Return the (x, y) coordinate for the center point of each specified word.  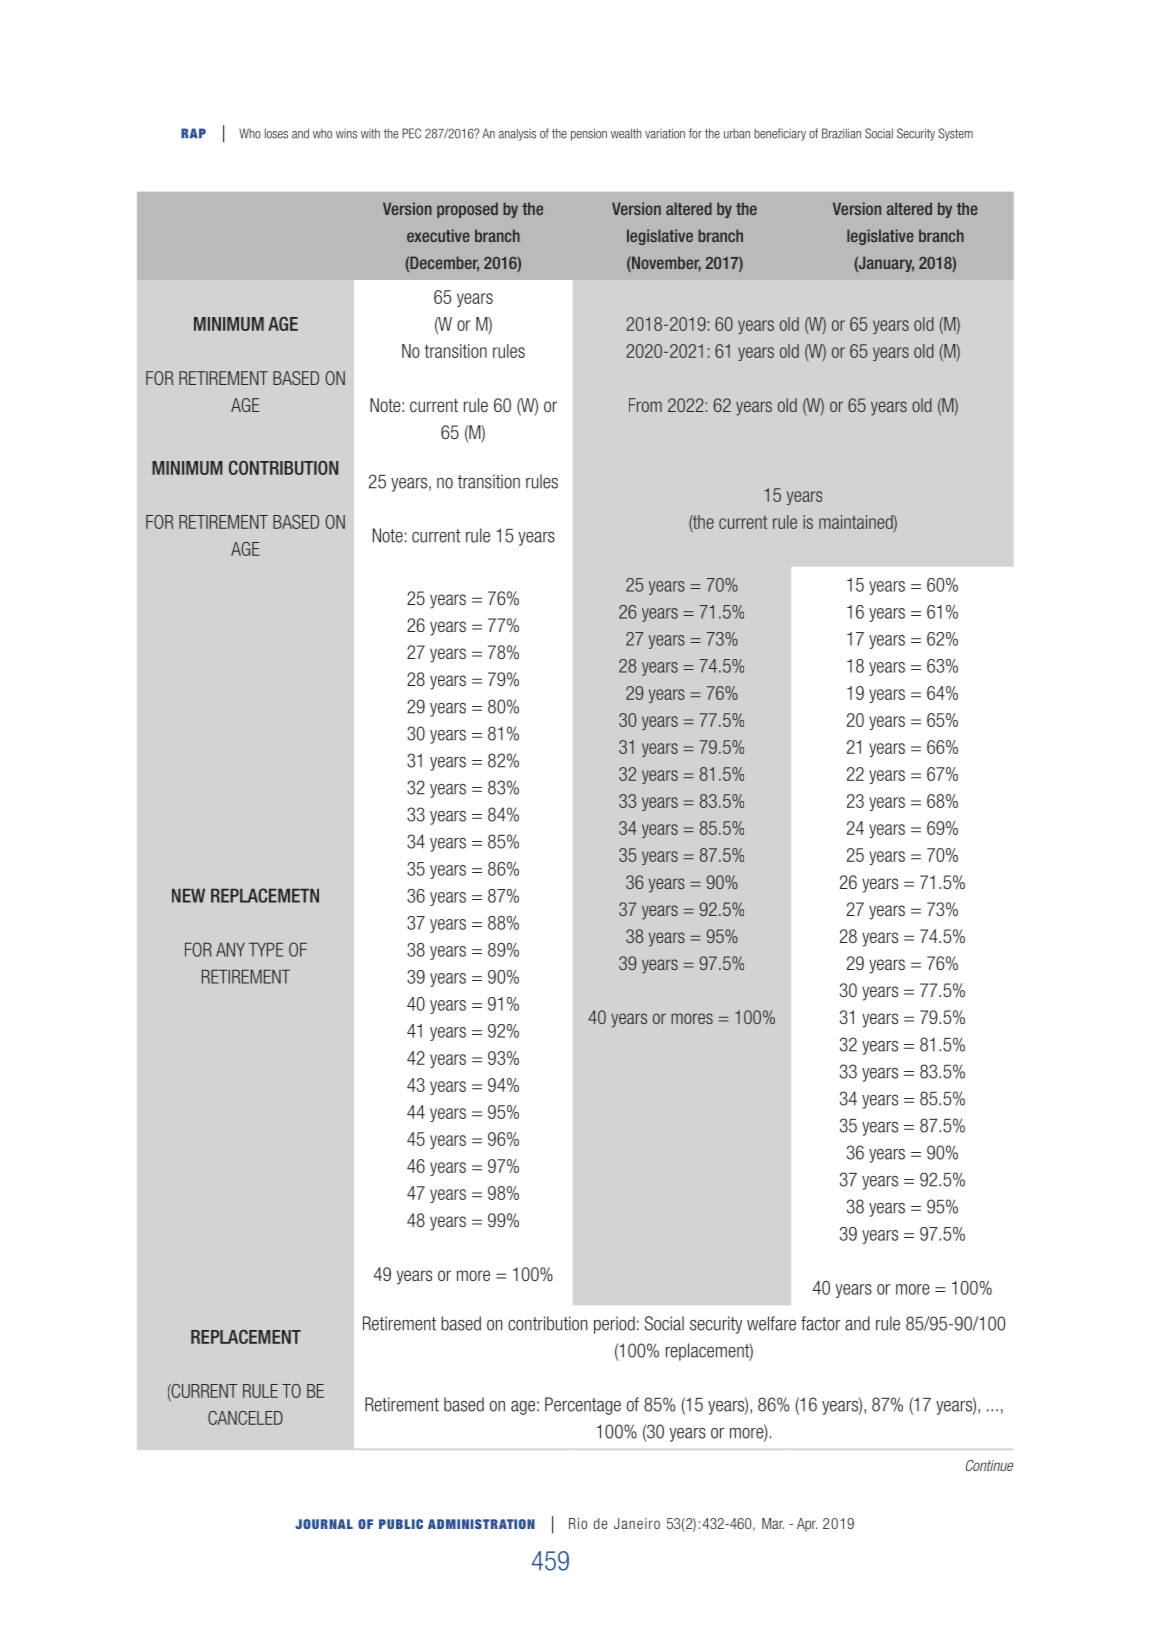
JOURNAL (324, 1524)
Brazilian (841, 133)
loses (276, 133)
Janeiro (637, 1523)
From (645, 405)
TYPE (266, 949)
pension (589, 134)
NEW (188, 895)
